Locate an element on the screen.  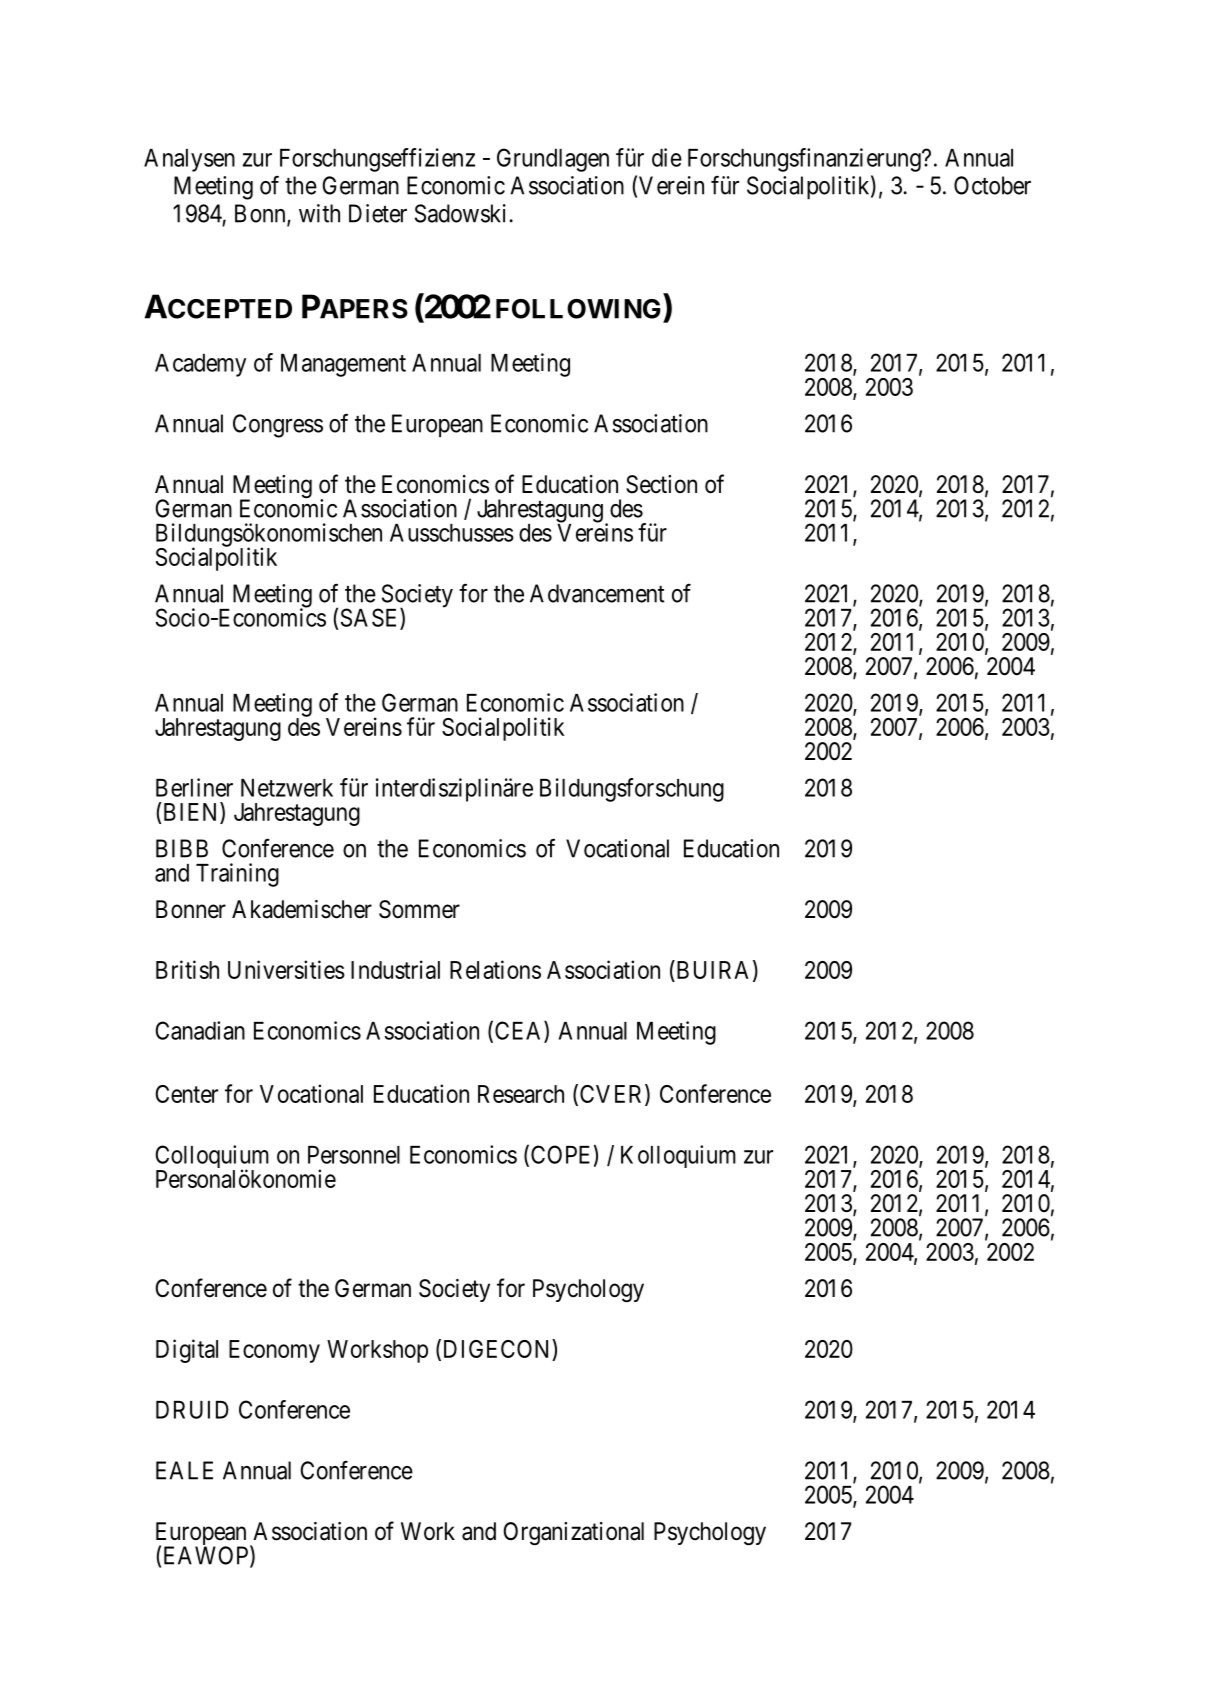
with is located at coordinates (319, 213).
